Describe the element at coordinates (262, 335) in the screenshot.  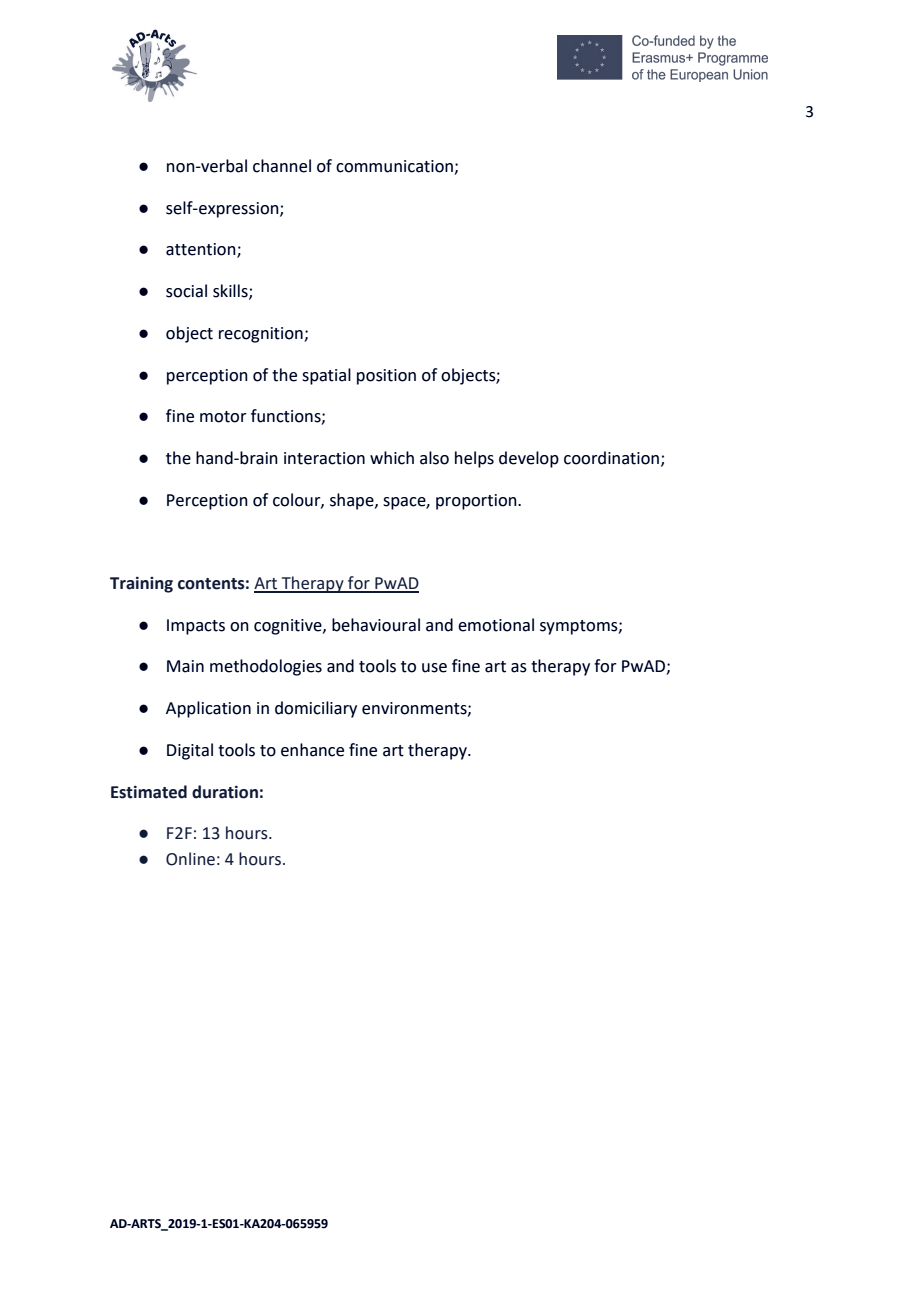
I see `recognition` at that location.
